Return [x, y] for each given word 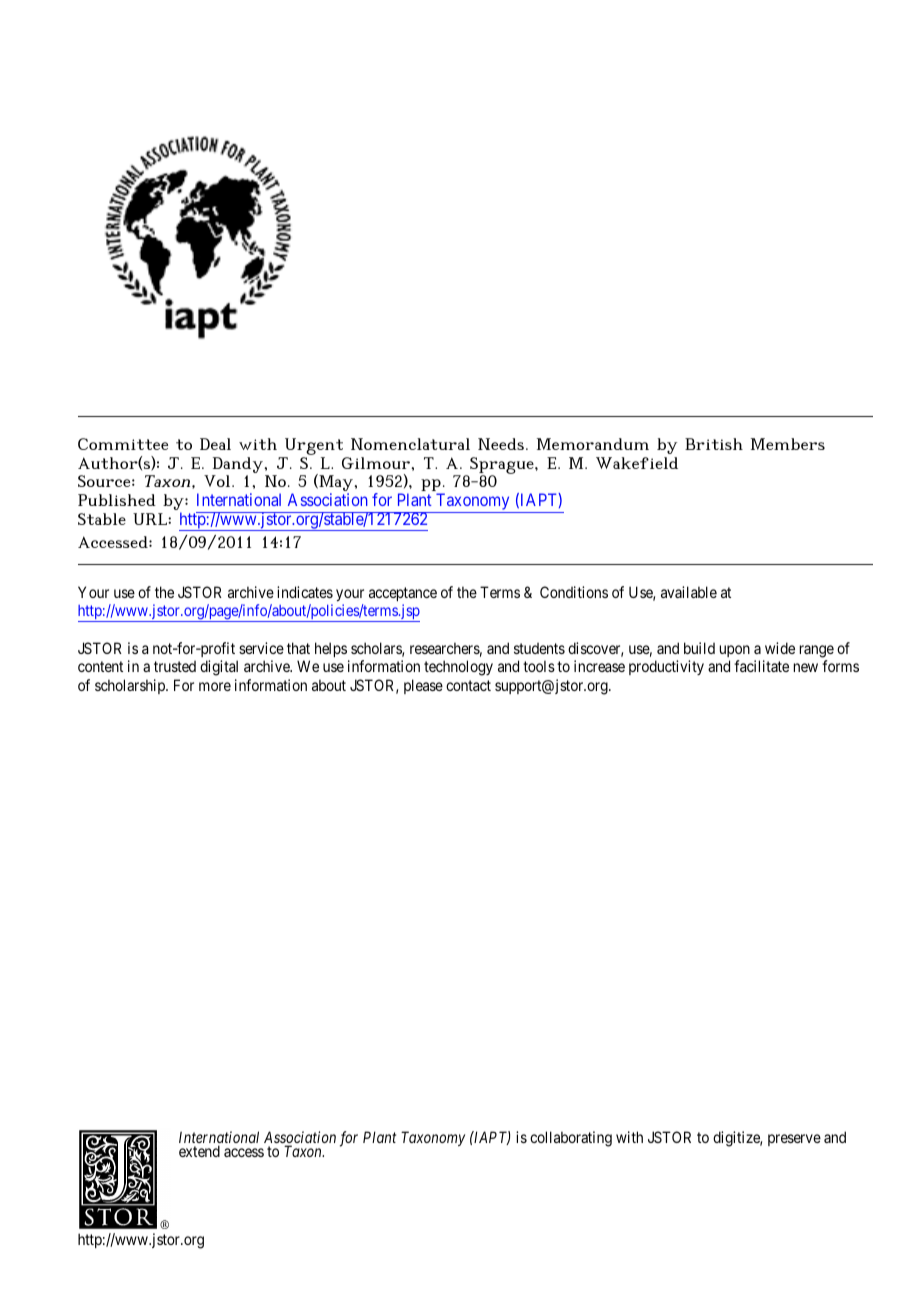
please [423, 686]
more [215, 686]
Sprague [503, 466]
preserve [794, 1140]
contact [468, 685]
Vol [218, 481]
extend [199, 1151]
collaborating [571, 1139]
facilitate [761, 666]
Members [788, 444]
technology [458, 668]
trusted [175, 666]
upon [735, 651]
